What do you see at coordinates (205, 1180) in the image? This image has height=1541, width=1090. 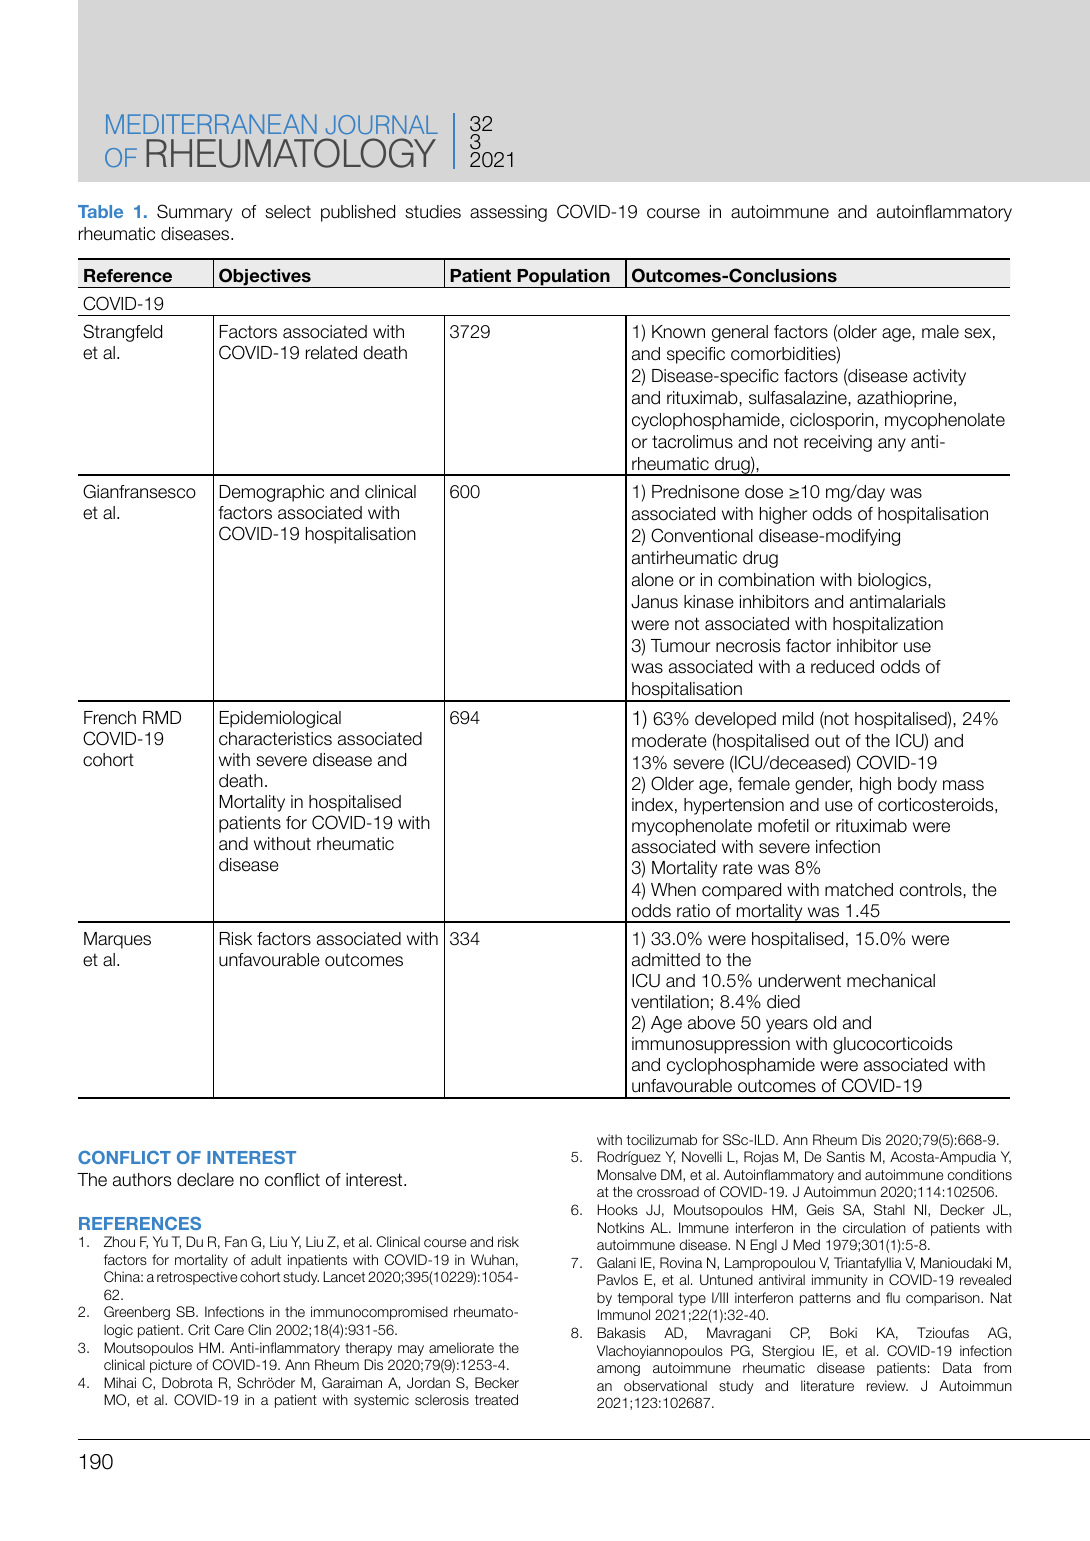 I see `declare` at bounding box center [205, 1180].
